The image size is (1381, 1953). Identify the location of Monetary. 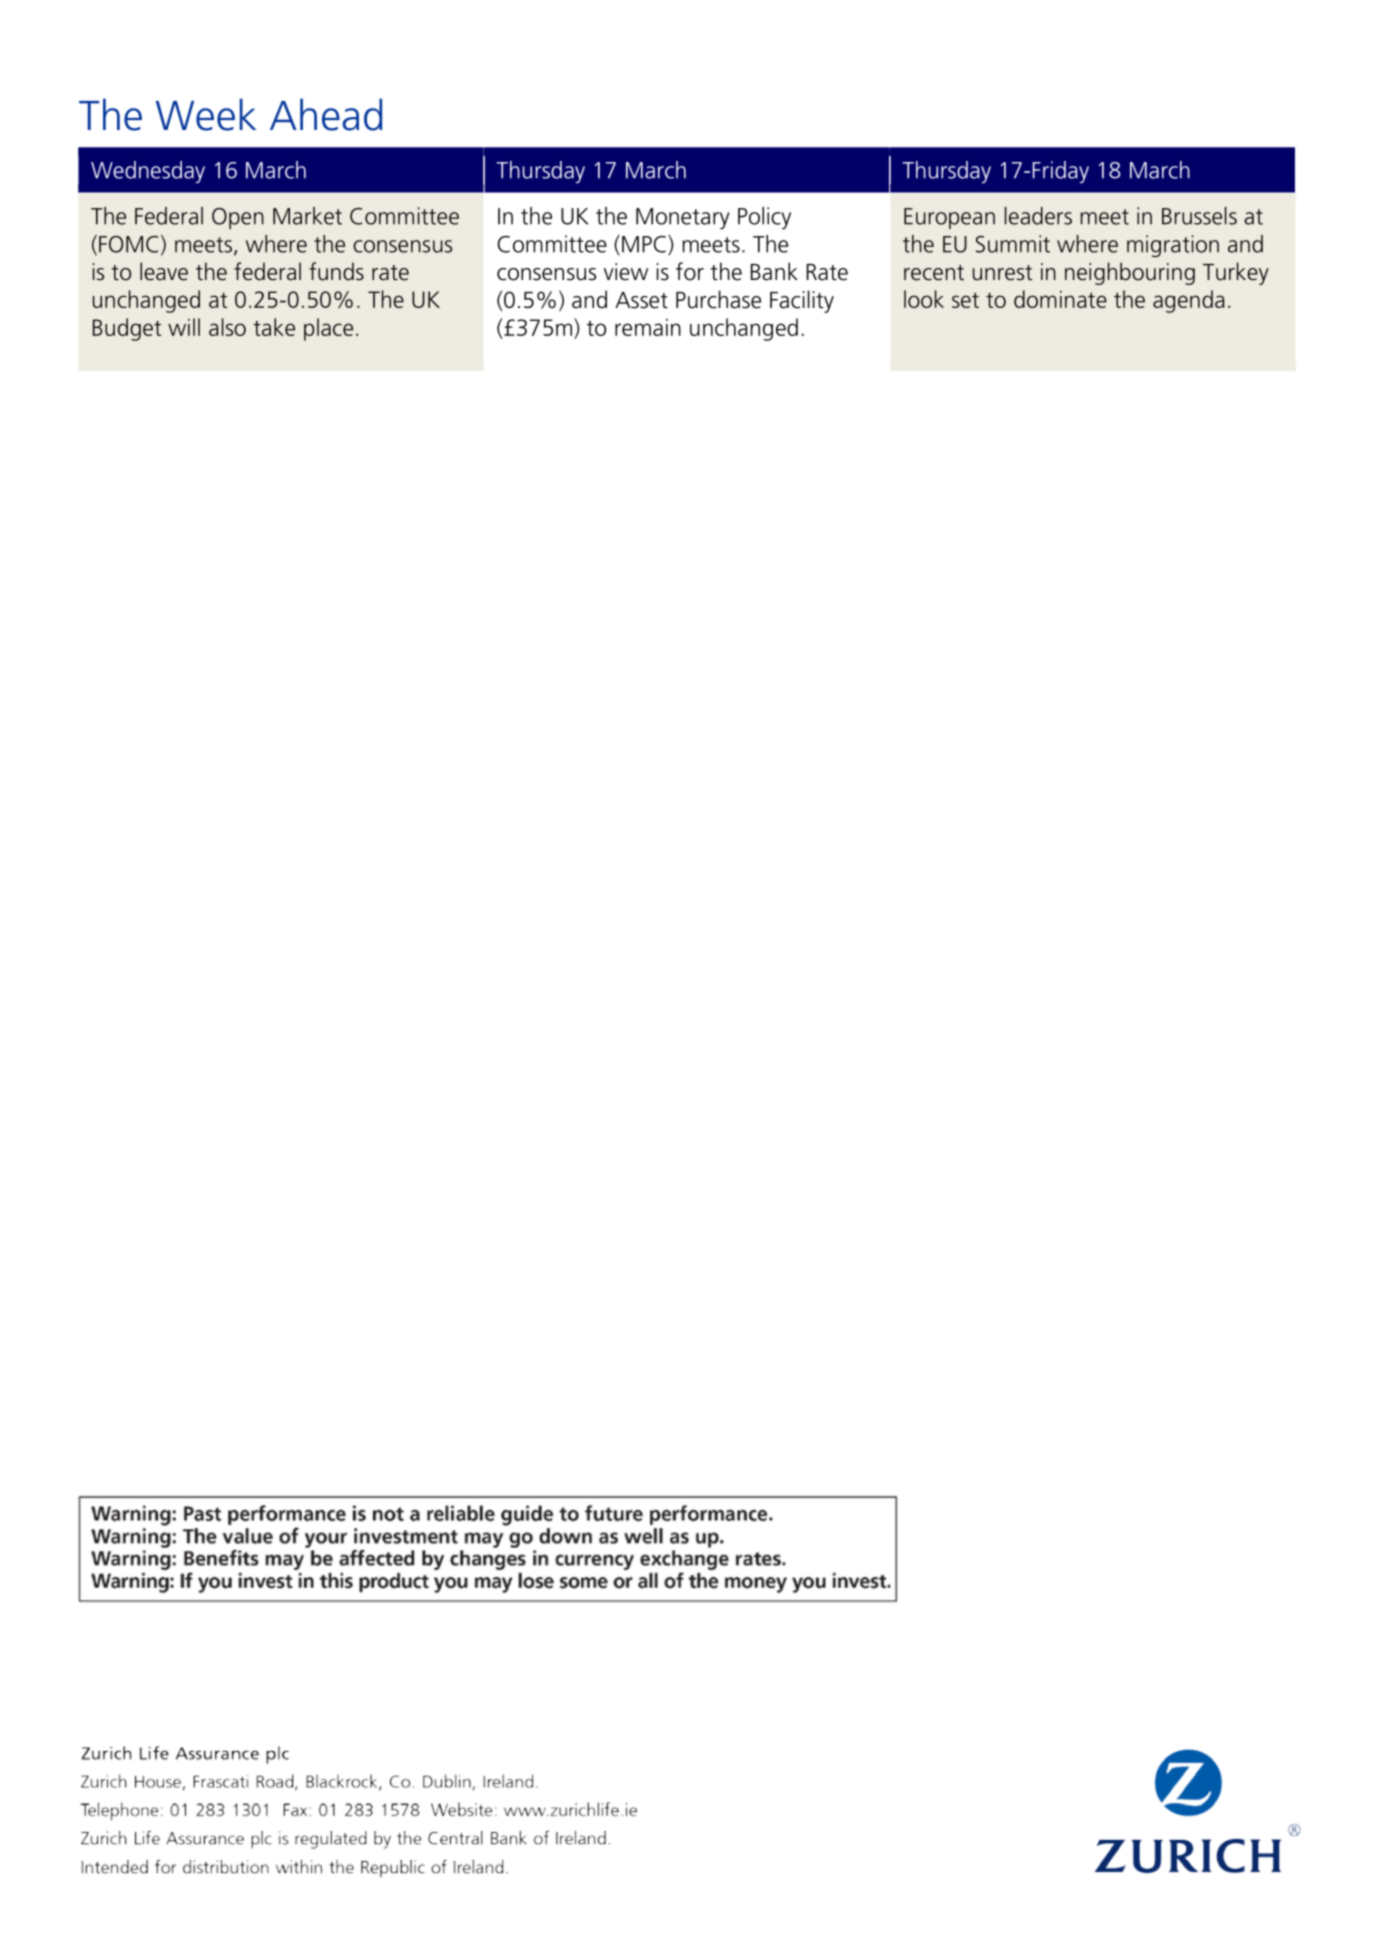
(683, 219).
